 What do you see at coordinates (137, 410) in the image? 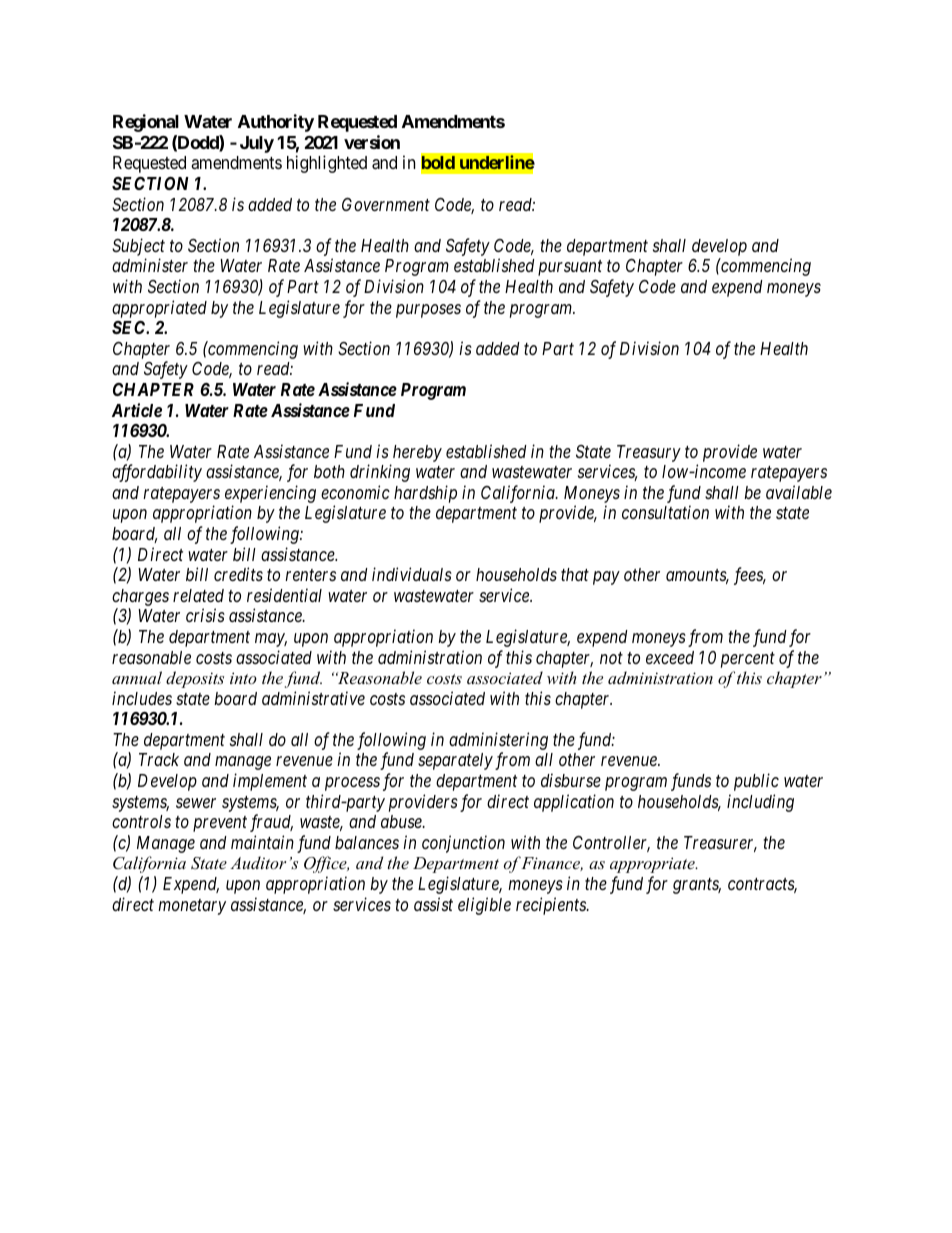
I see `Article` at bounding box center [137, 410].
